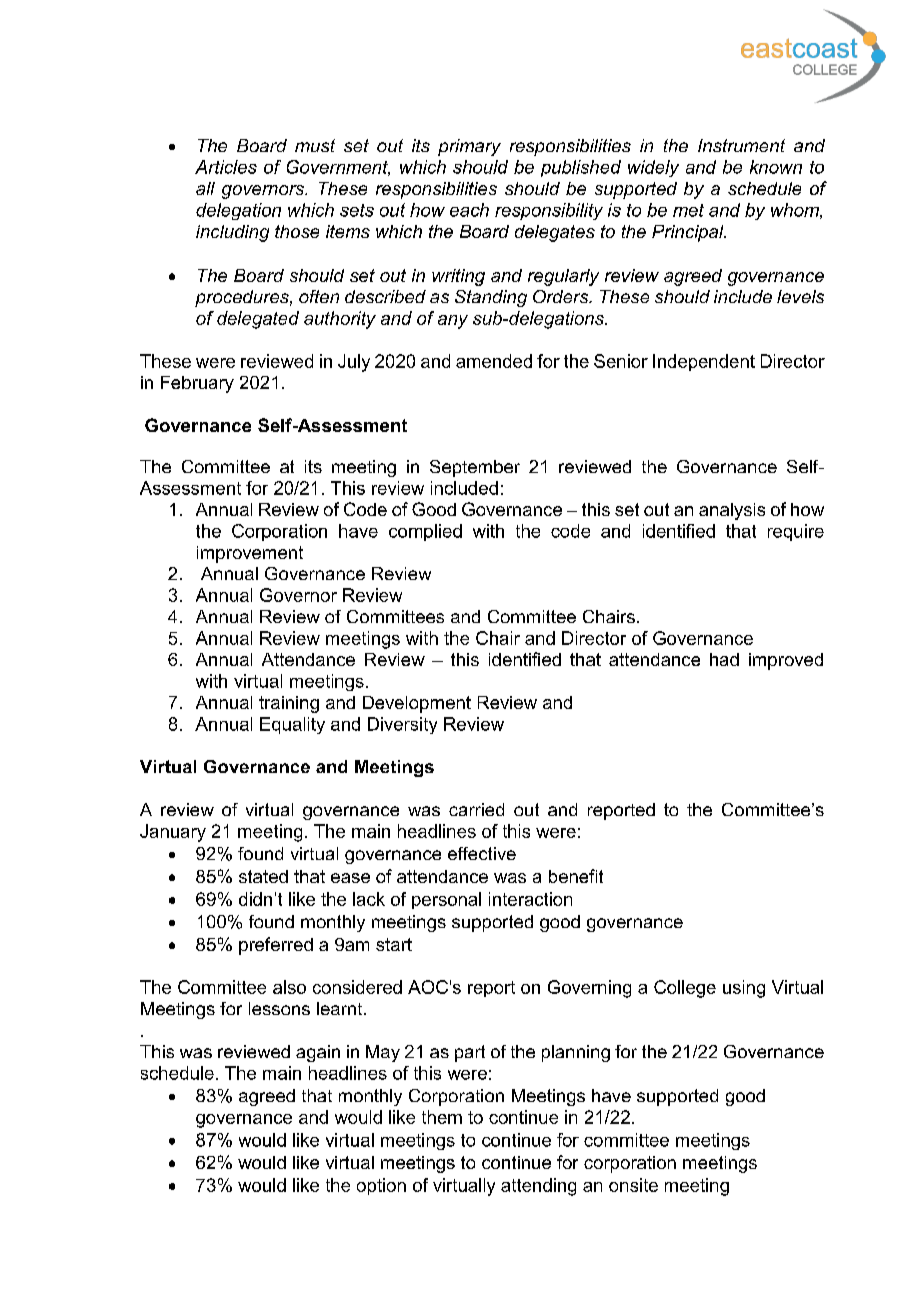  I want to click on Articles, so click(226, 167).
